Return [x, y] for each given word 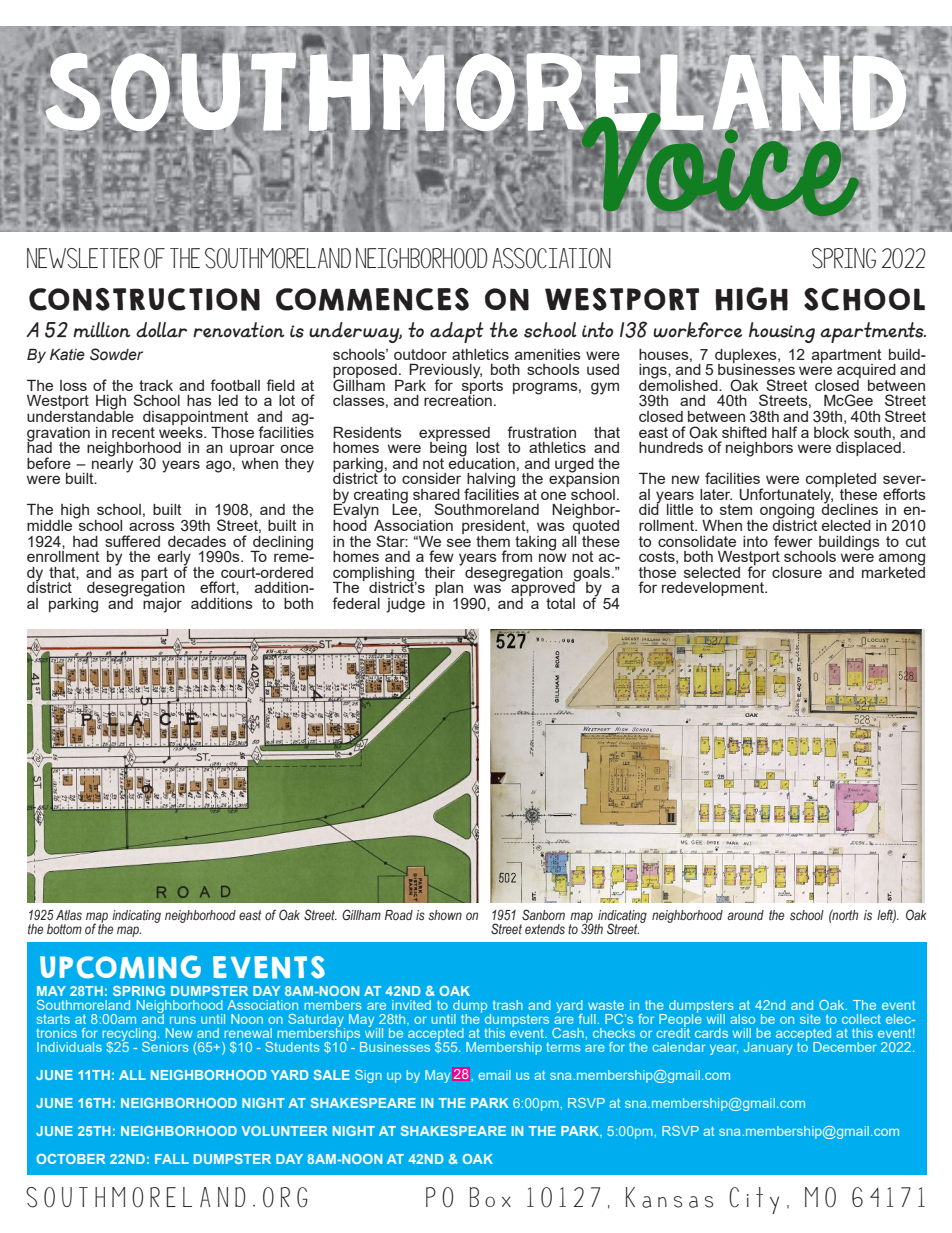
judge [405, 605]
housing [782, 332]
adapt [457, 332]
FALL [172, 1159]
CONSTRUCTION [144, 299]
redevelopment [714, 589]
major [162, 604]
